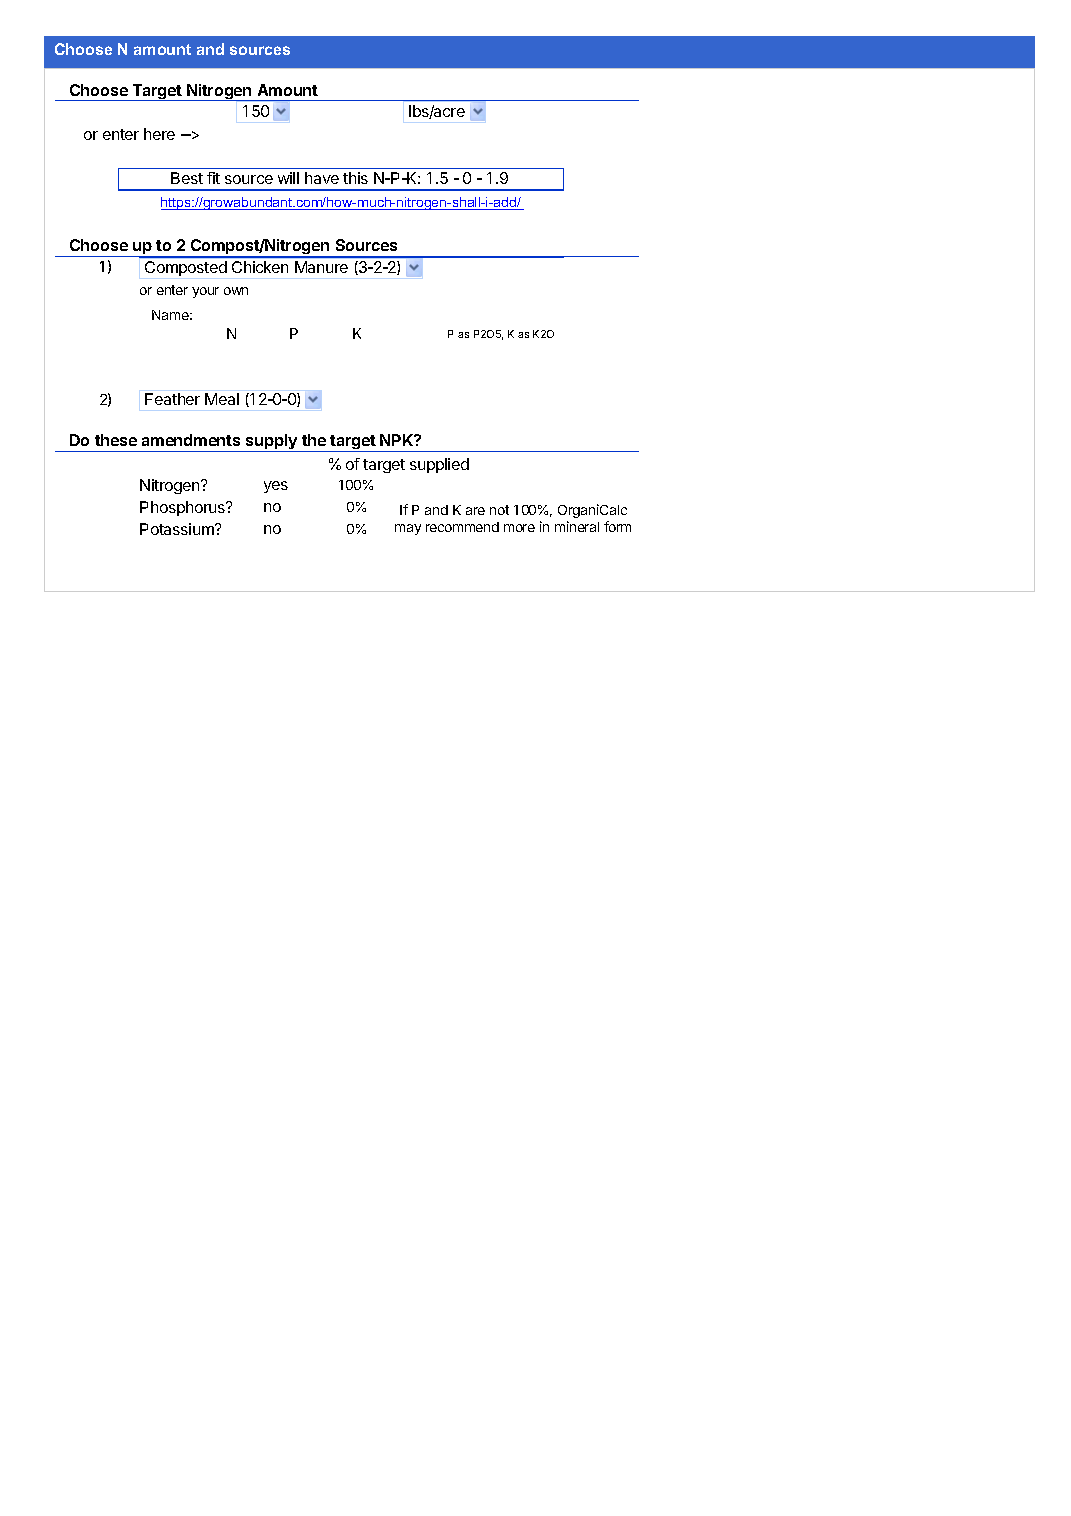 The image size is (1071, 1516). What do you see at coordinates (184, 508) in the image?
I see `Phosphorus` at bounding box center [184, 508].
